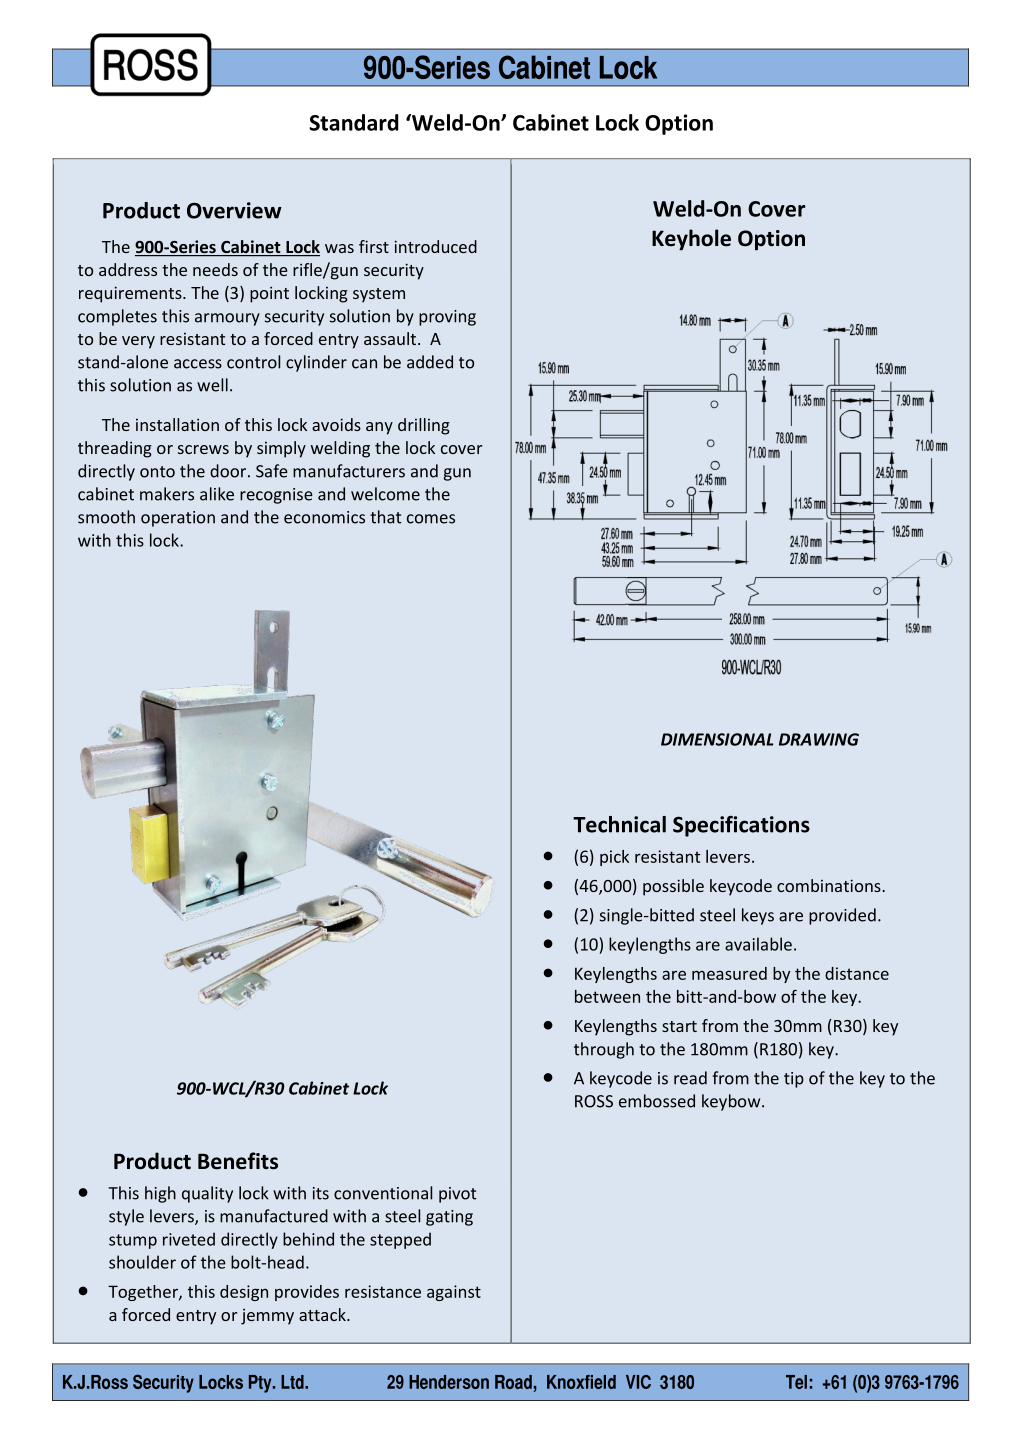 Image resolution: width=1023 pixels, height=1446 pixels. What do you see at coordinates (819, 739) in the screenshot?
I see `DRAWING` at bounding box center [819, 739].
